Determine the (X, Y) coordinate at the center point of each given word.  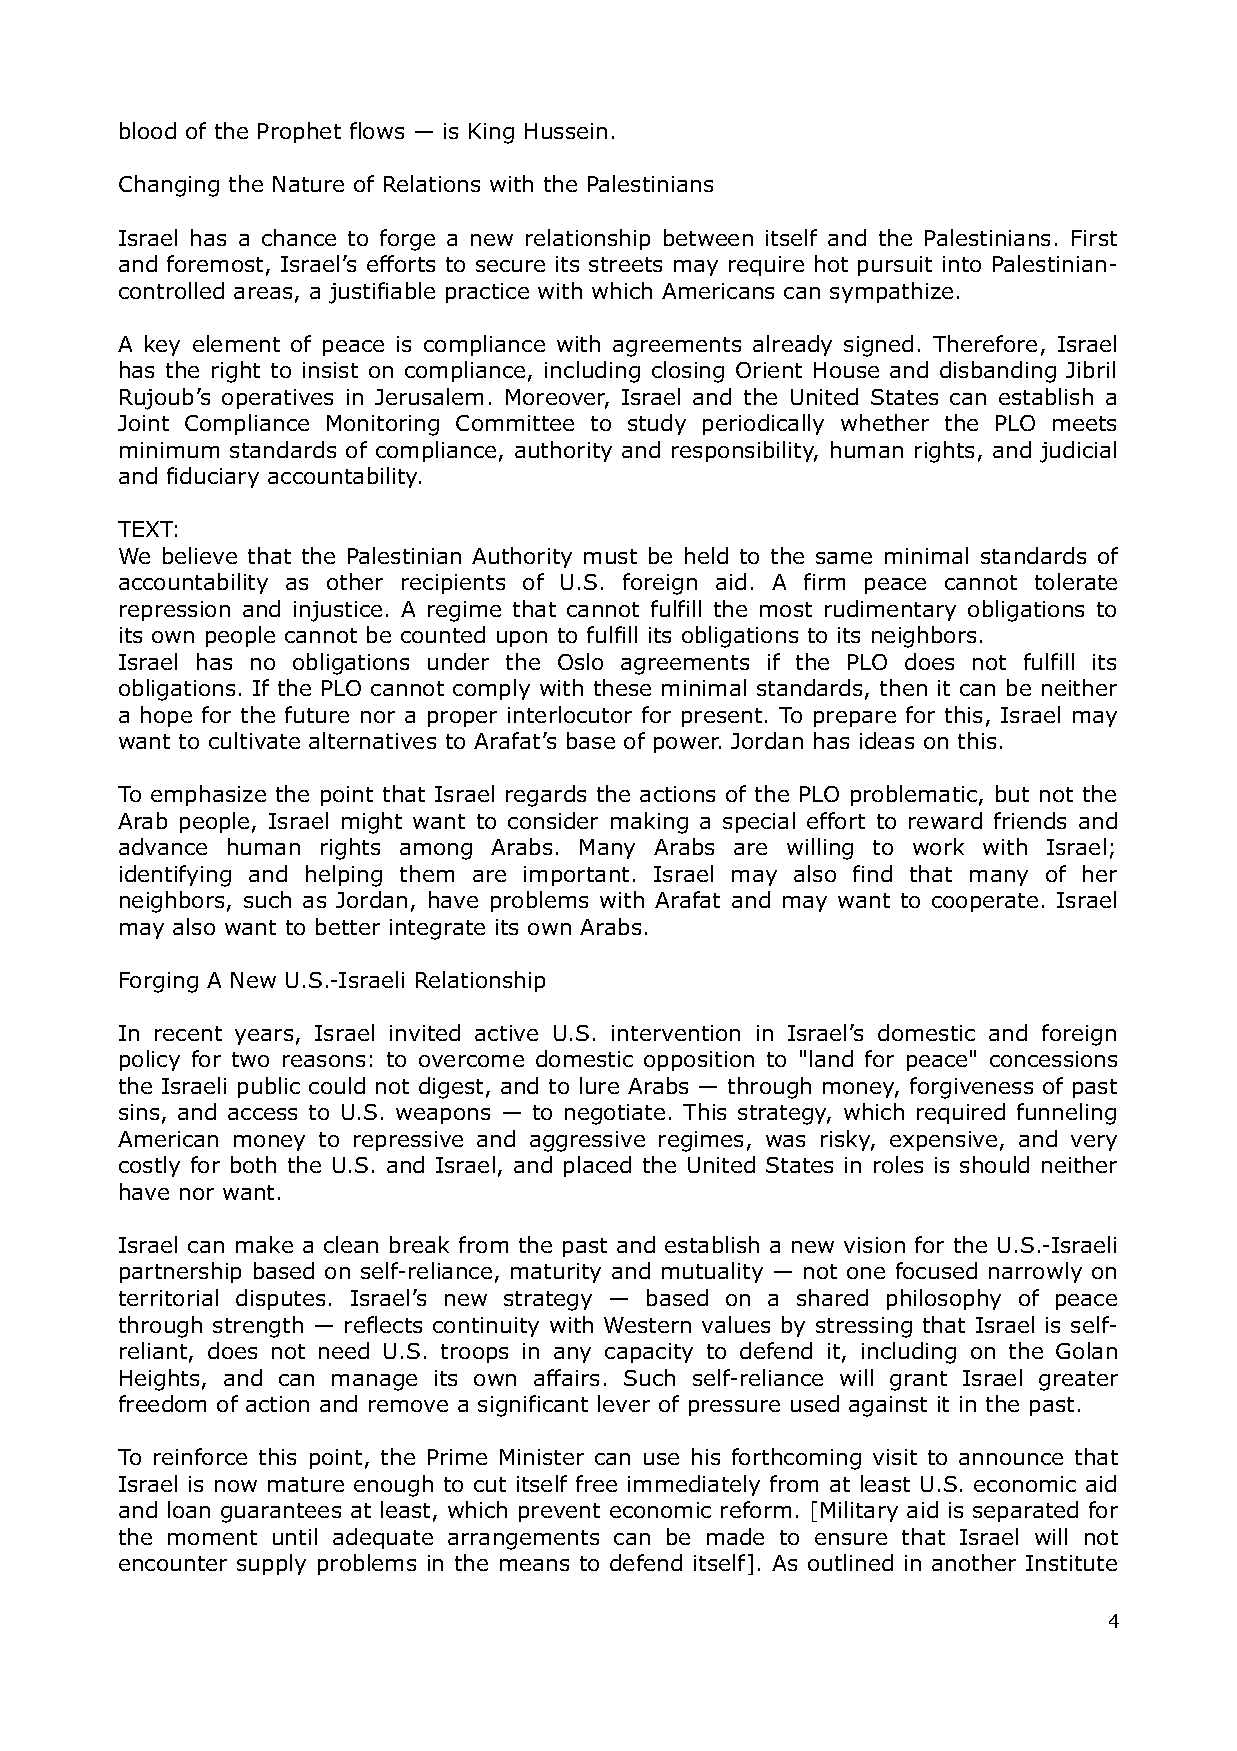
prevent (559, 1512)
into (962, 264)
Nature (308, 184)
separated (1025, 1511)
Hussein (566, 131)
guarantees (281, 1513)
